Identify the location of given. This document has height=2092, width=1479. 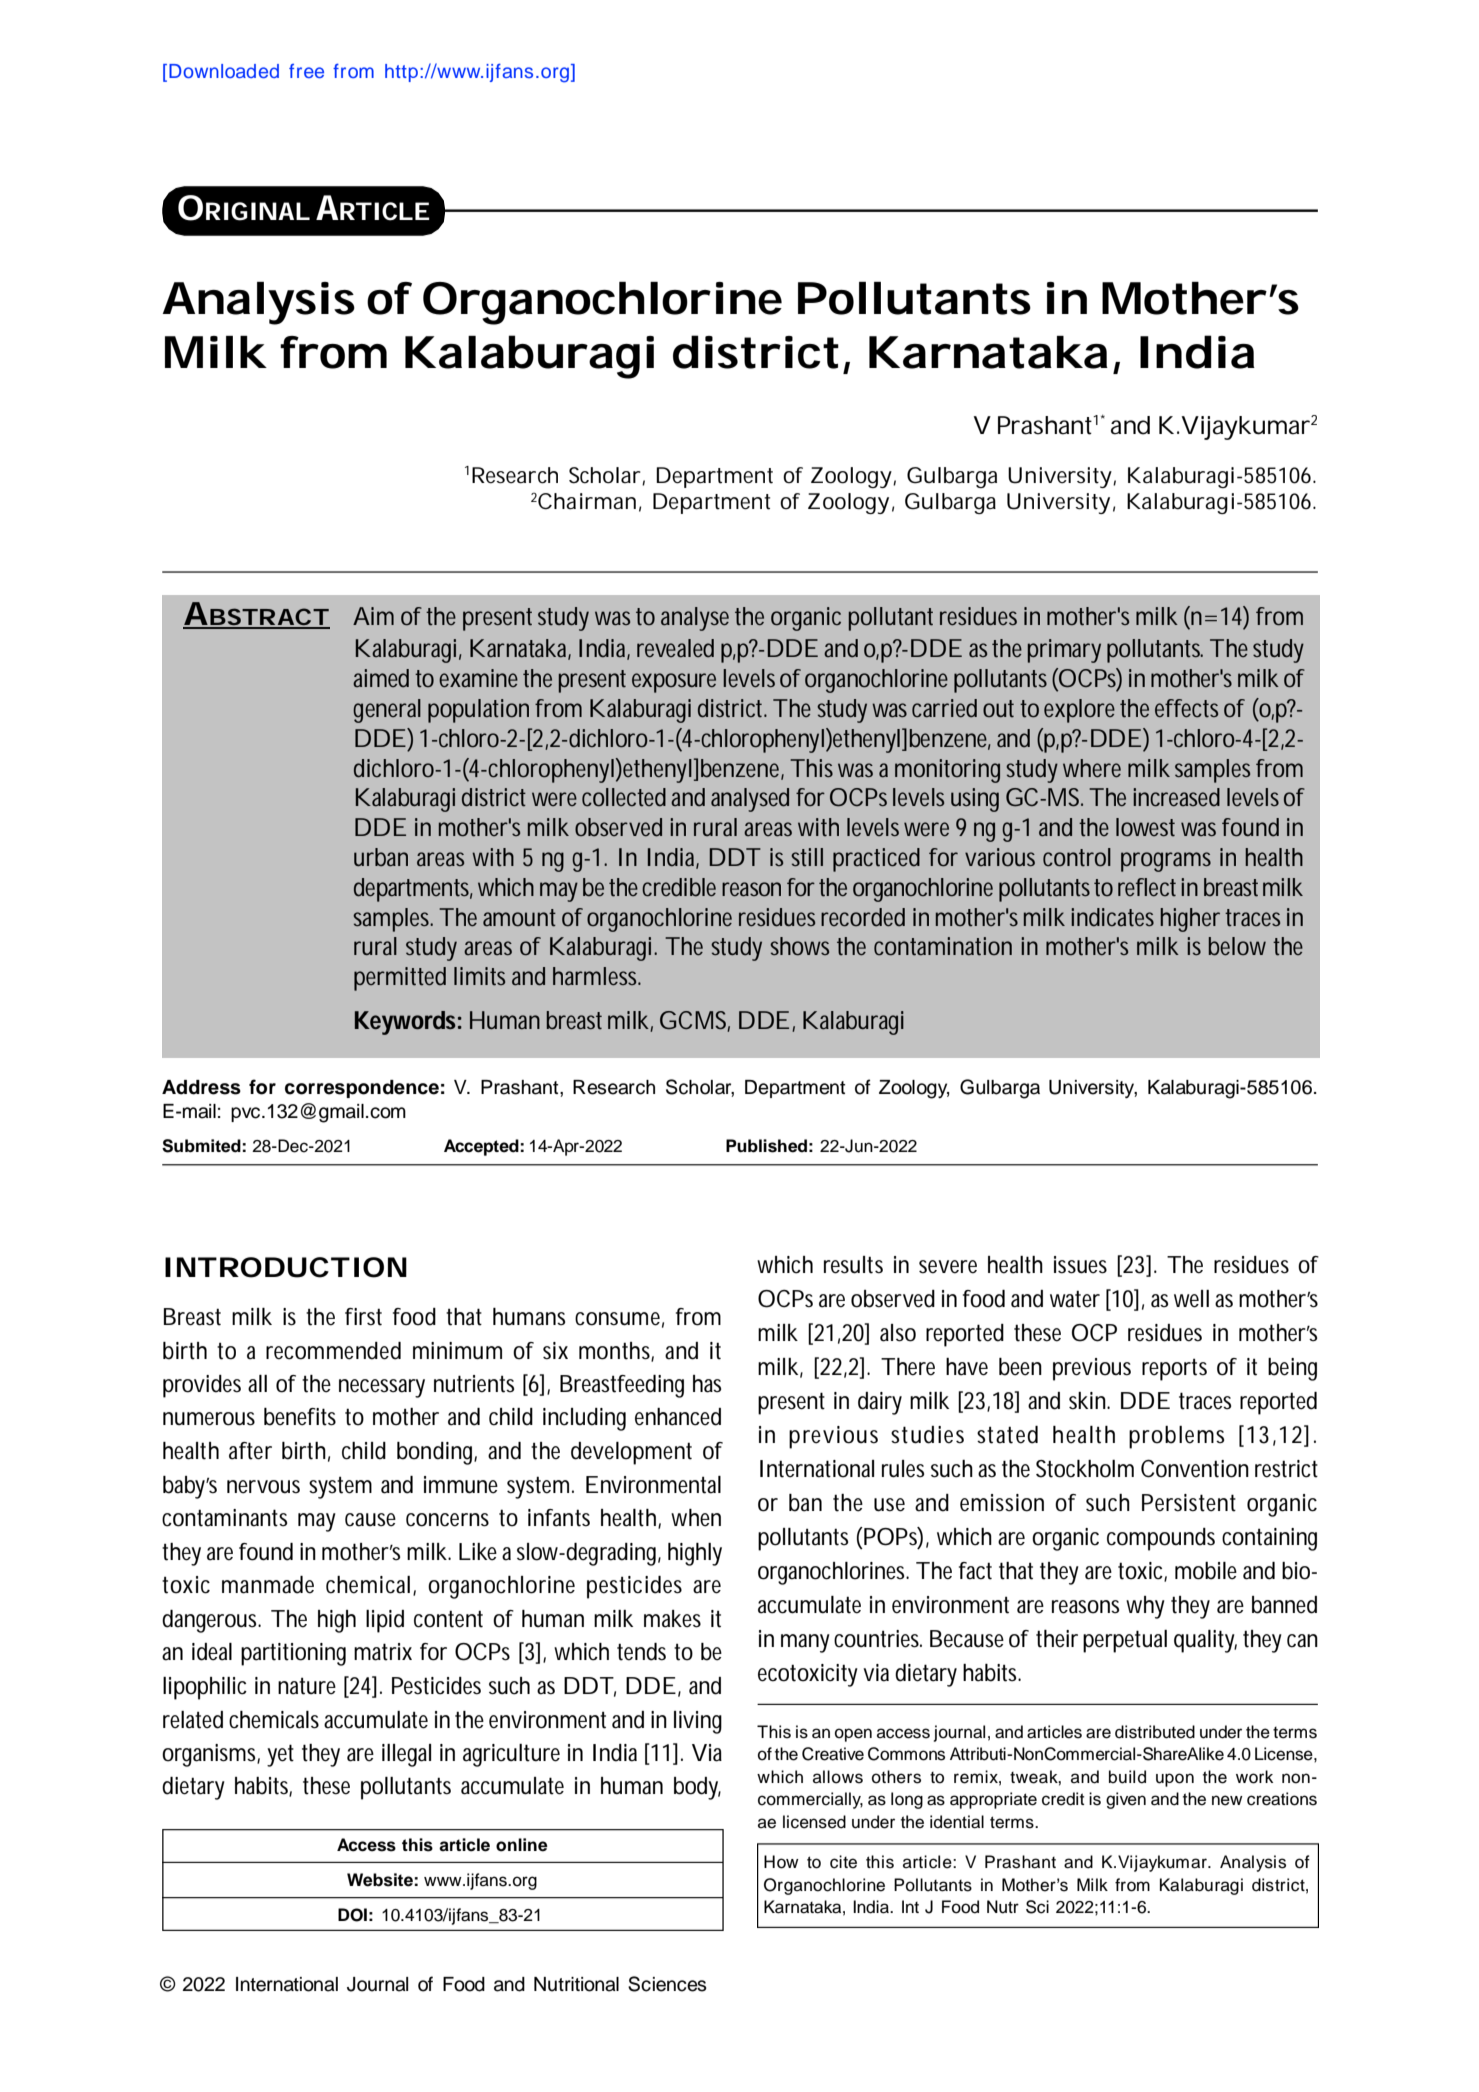
(1126, 1800).
